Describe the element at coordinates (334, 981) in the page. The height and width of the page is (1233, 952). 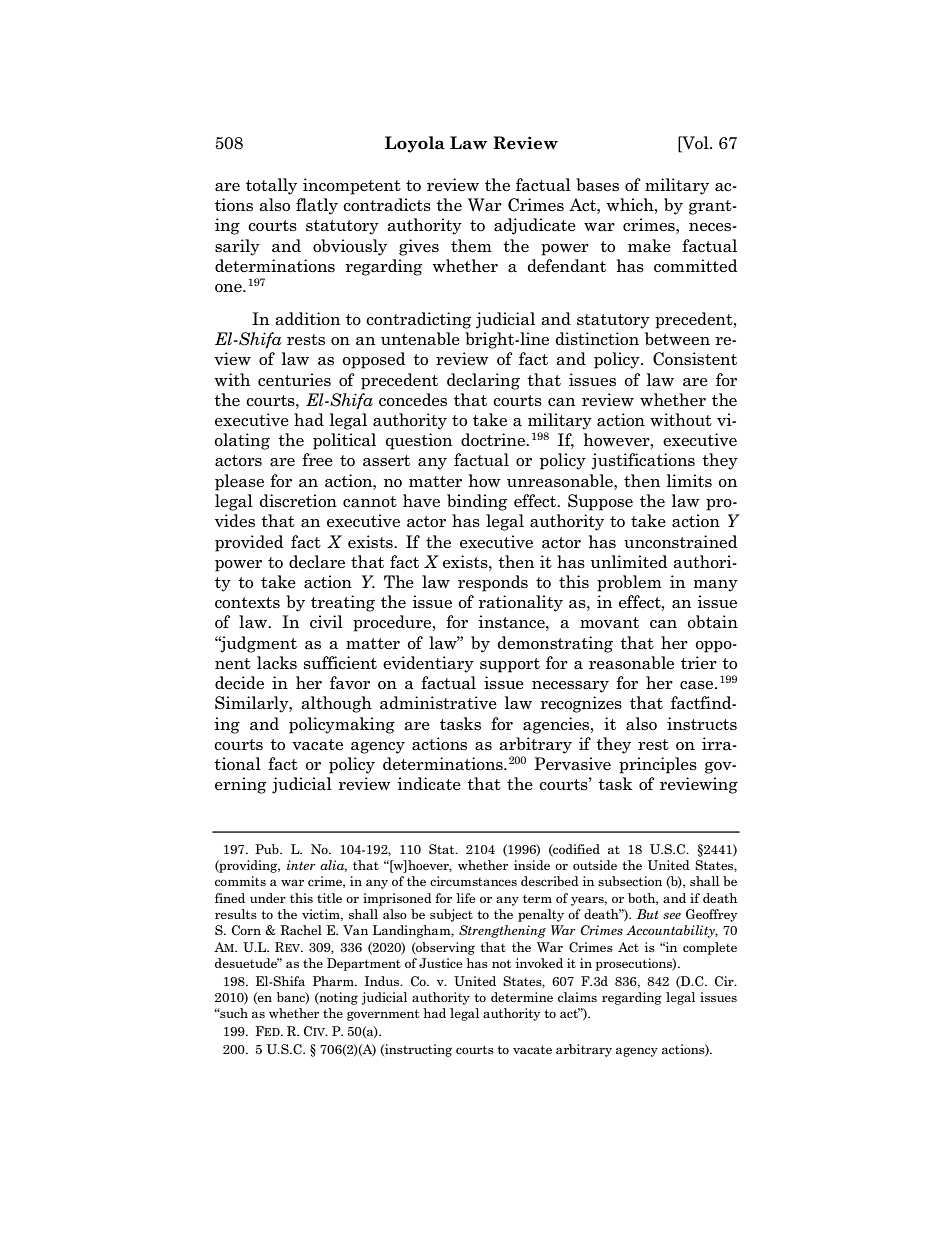
I see `Pharm` at that location.
